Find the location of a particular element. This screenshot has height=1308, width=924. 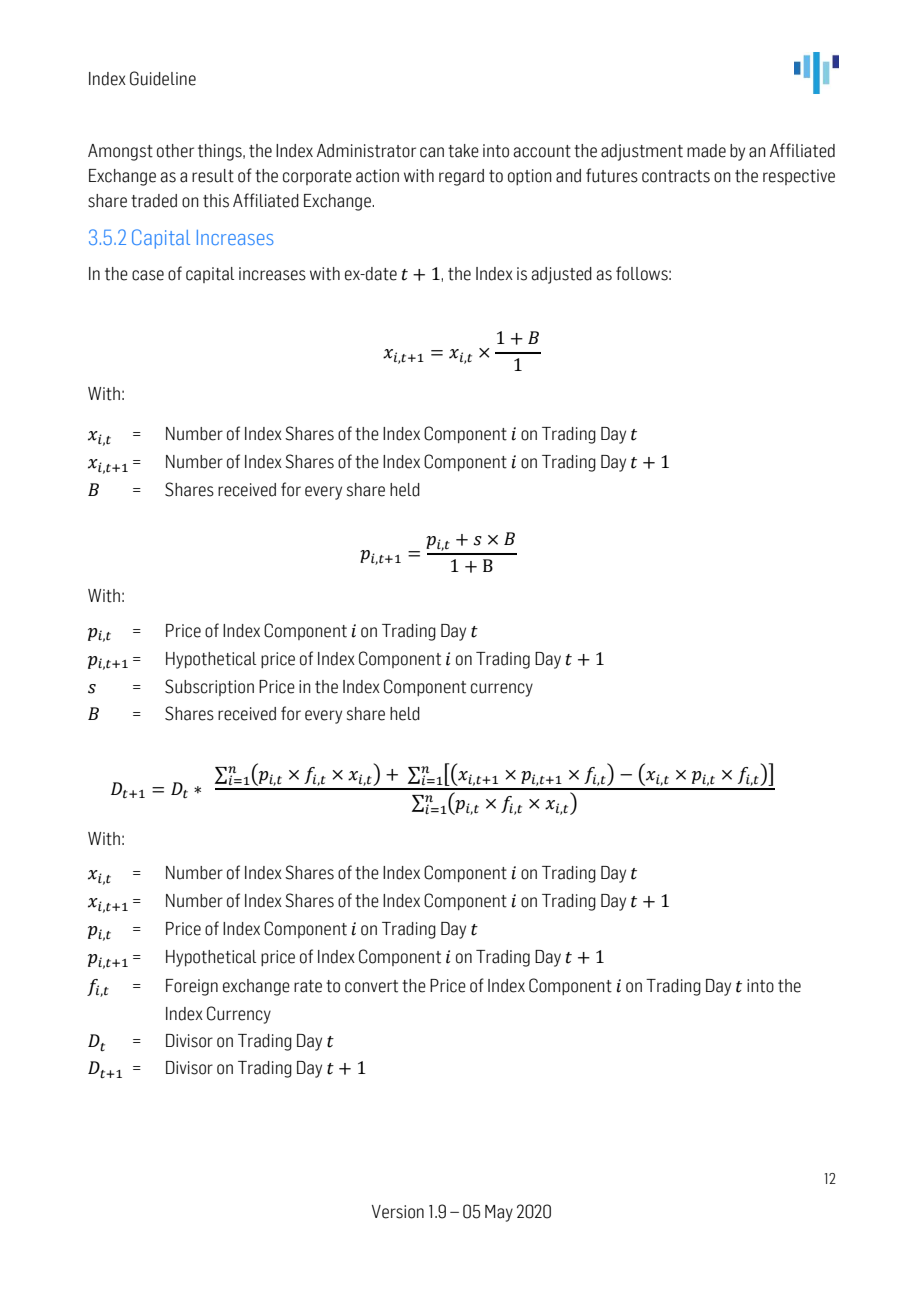

adjusted is located at coordinates (561, 275).
